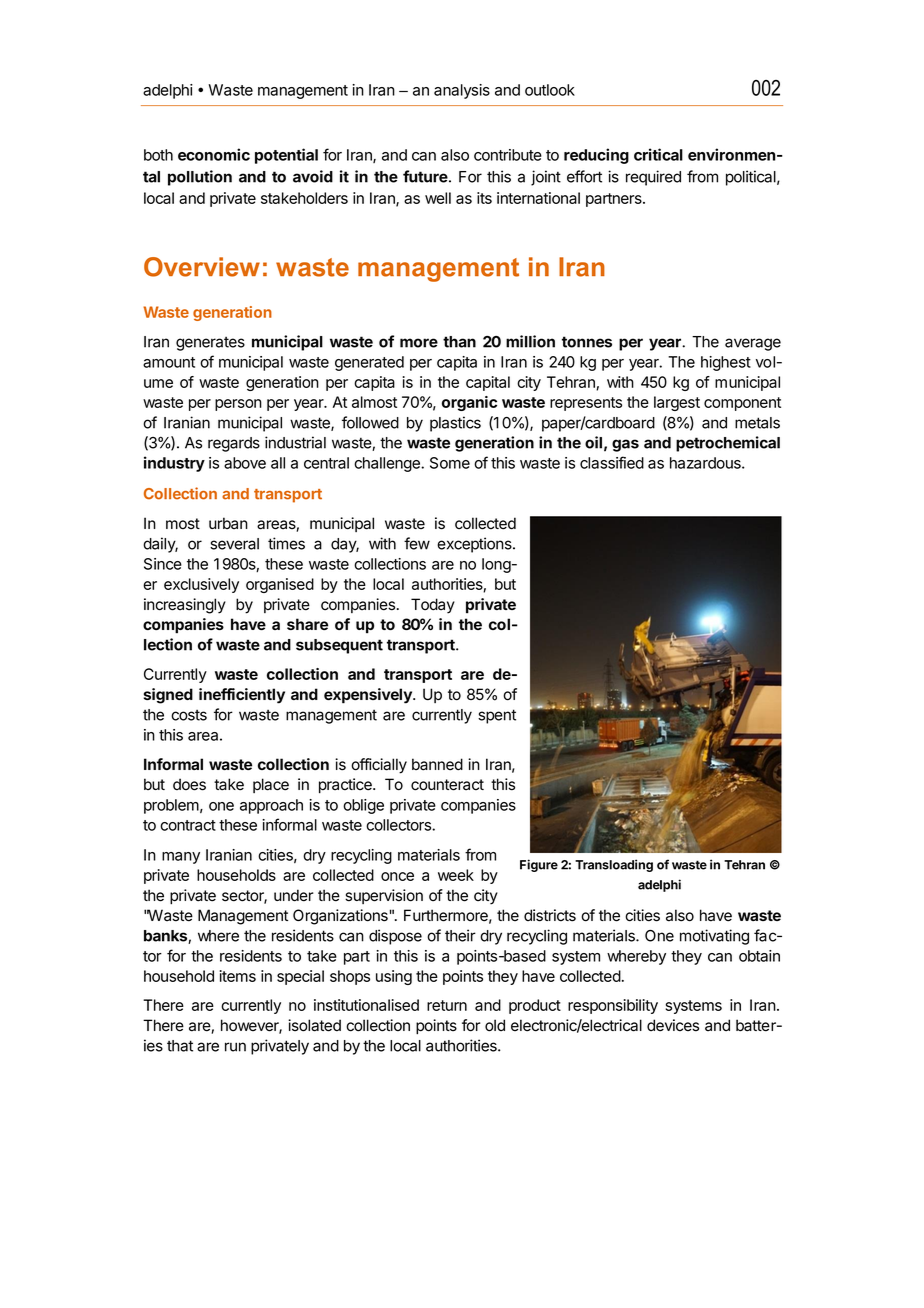 This document has width=924, height=1308. I want to click on run, so click(235, 1047).
